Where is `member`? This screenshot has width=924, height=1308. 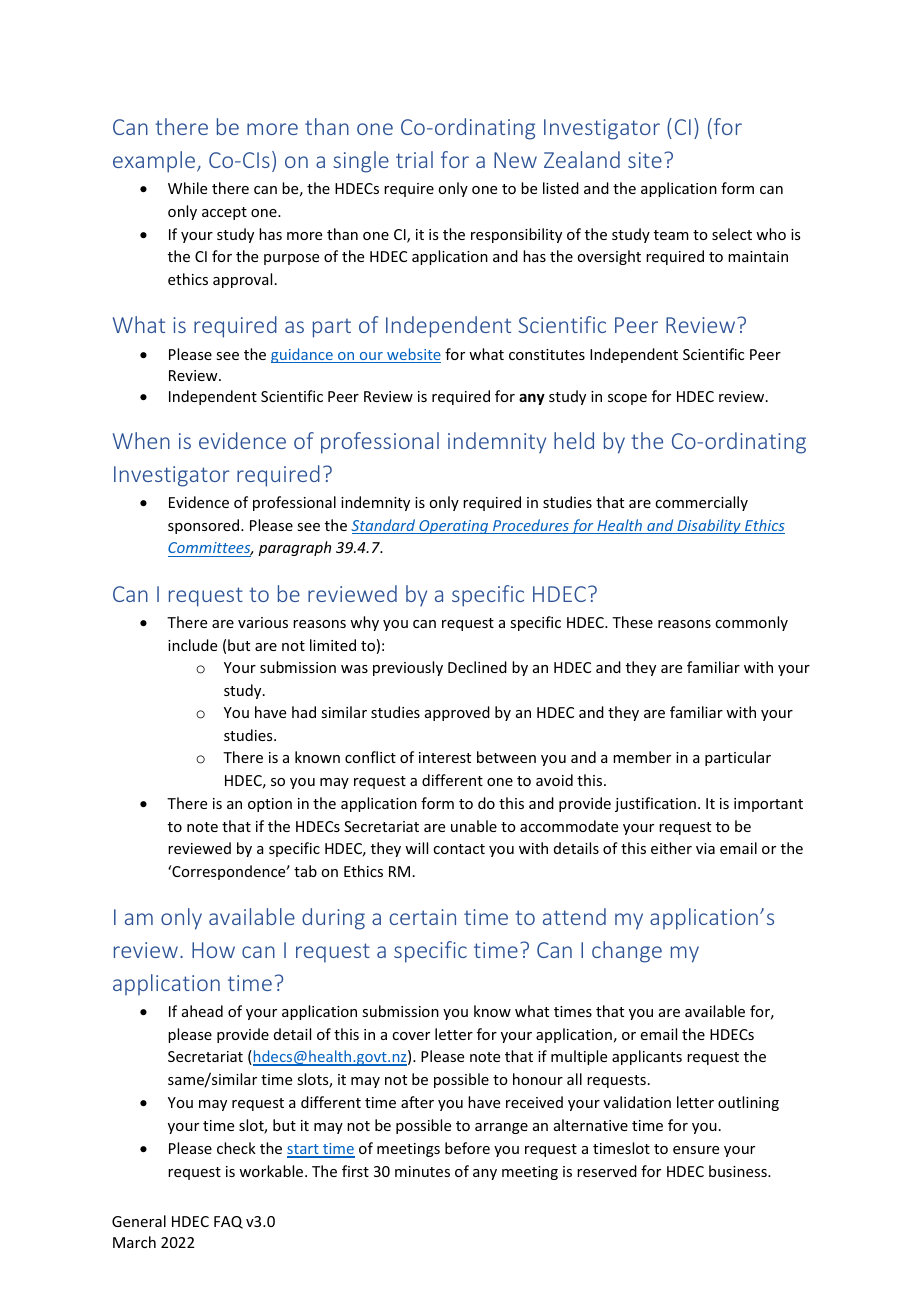
member is located at coordinates (642, 757).
